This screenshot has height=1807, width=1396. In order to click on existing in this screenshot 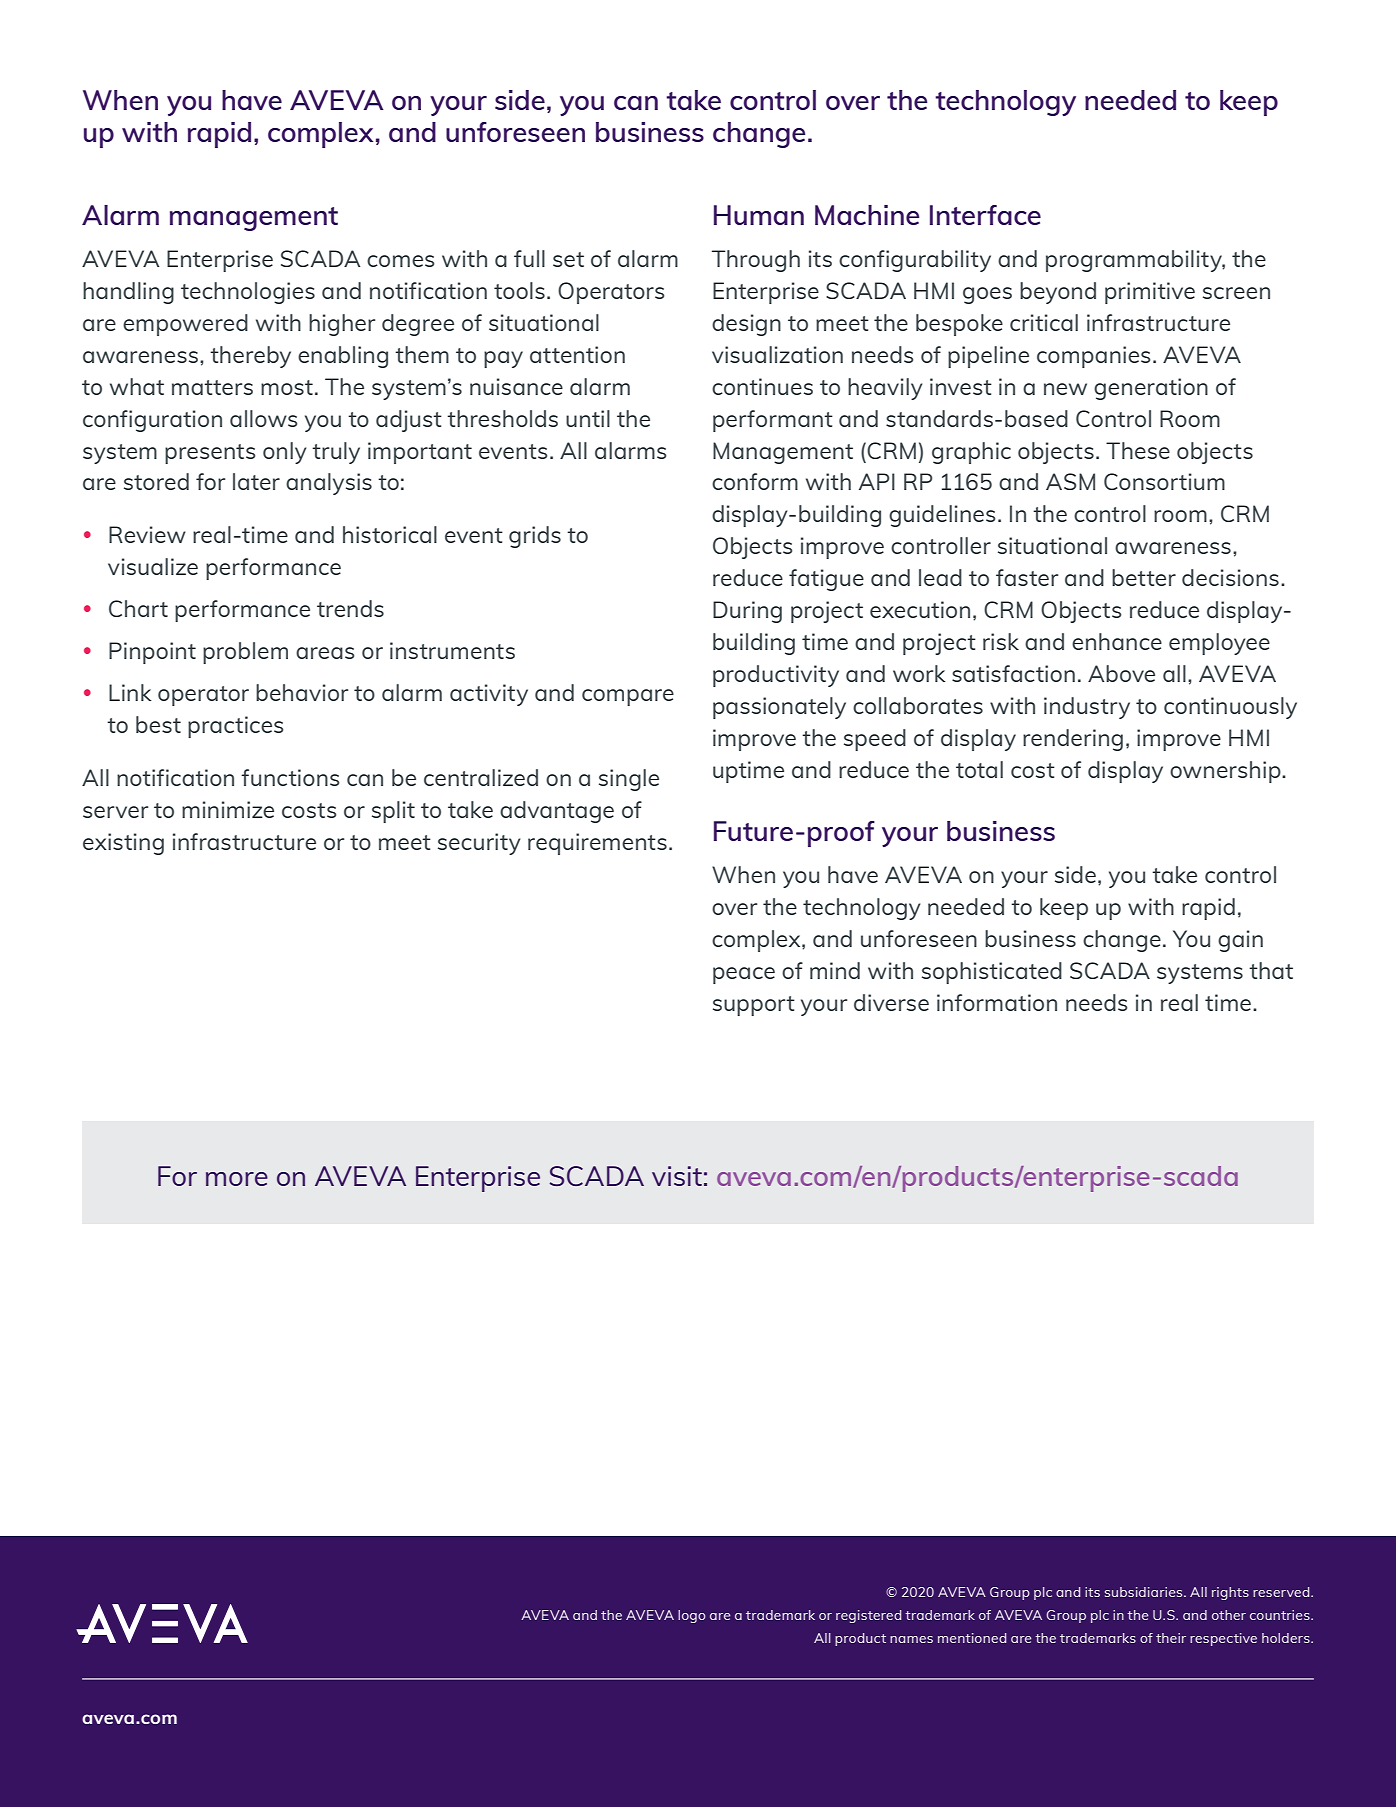, I will do `click(123, 844)`.
